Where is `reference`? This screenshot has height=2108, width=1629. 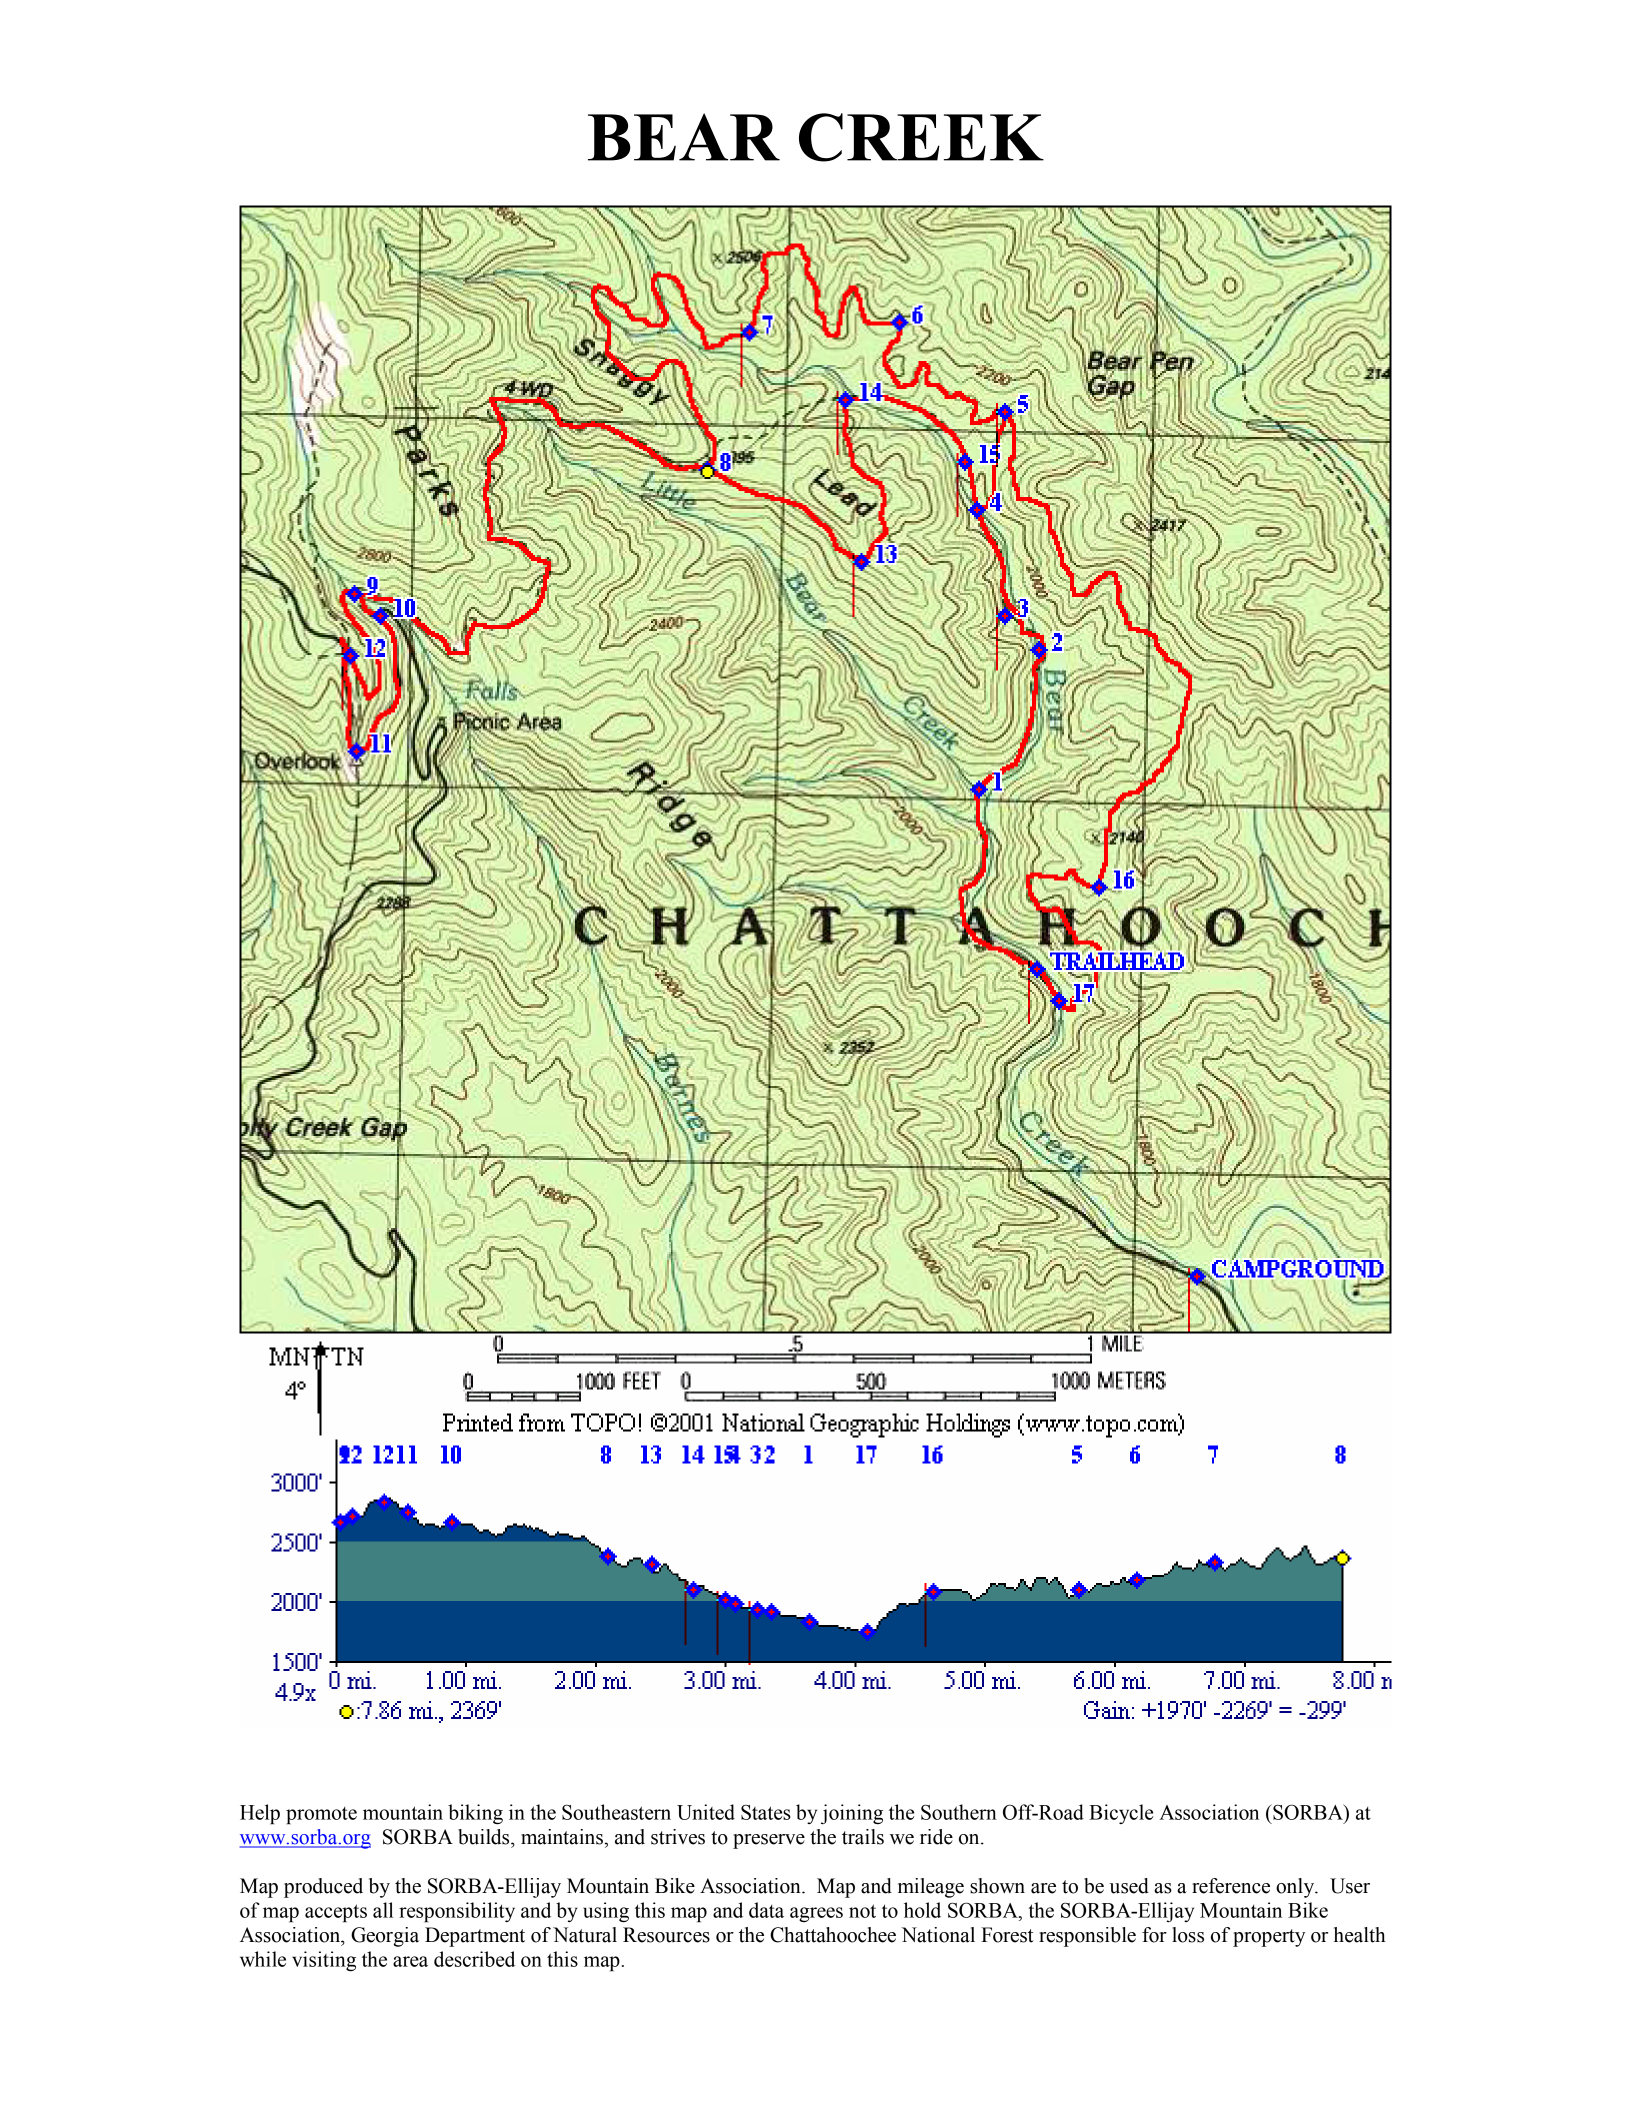
reference is located at coordinates (1231, 1886).
